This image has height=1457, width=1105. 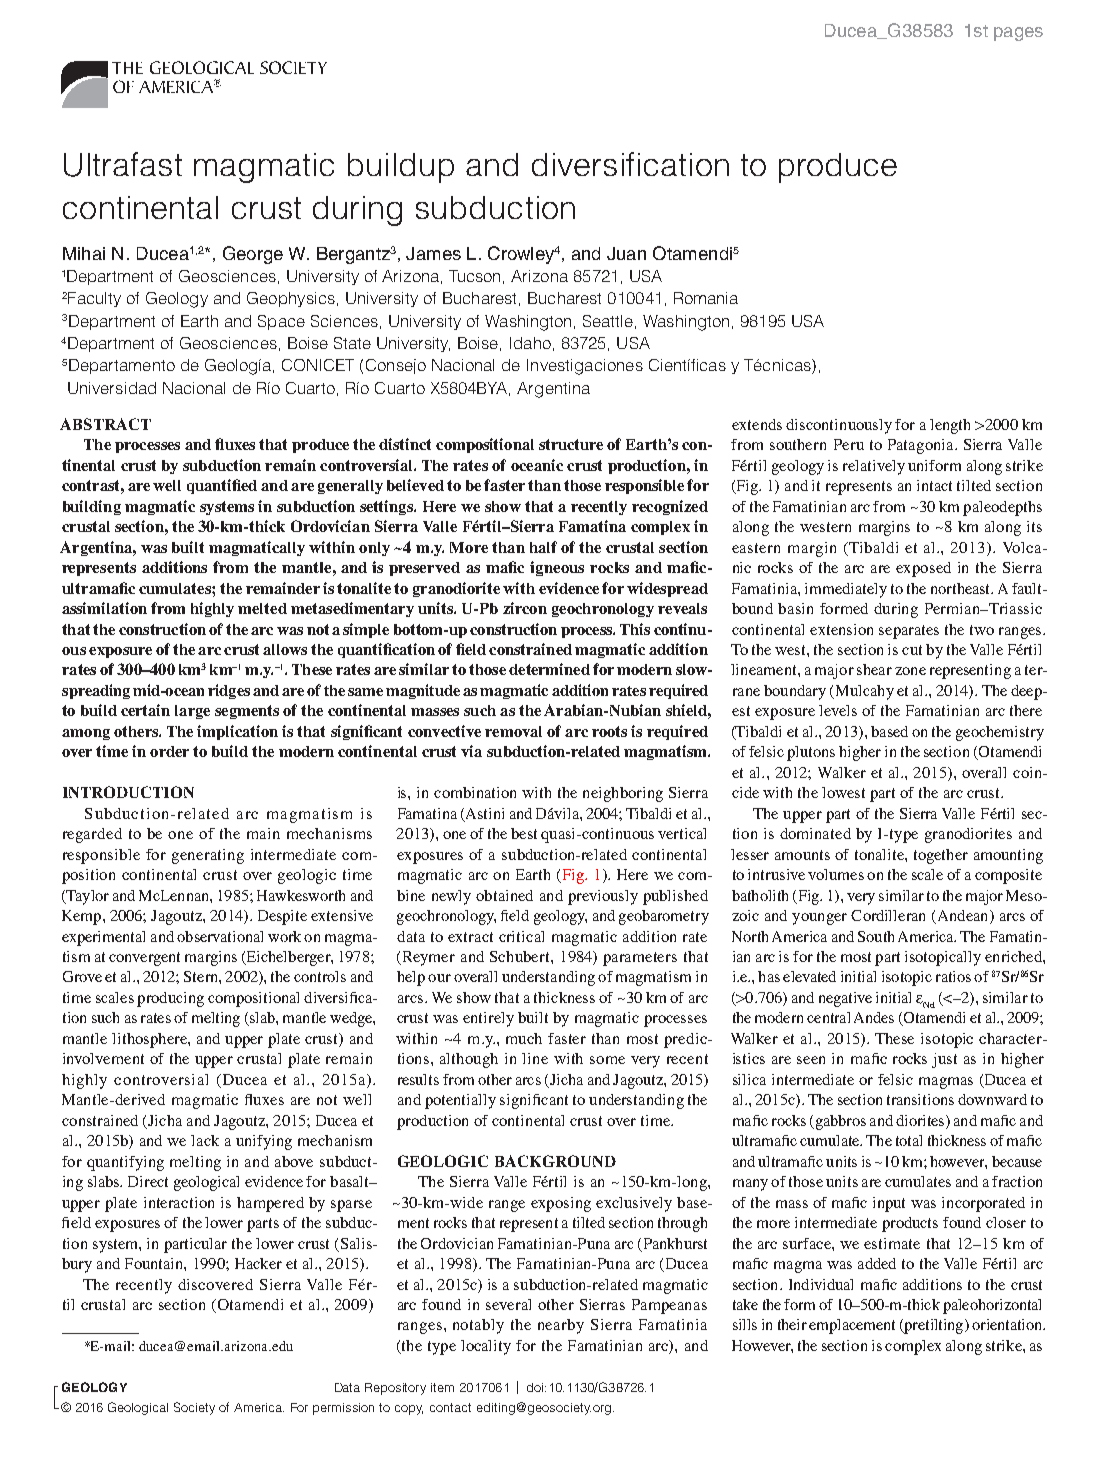 I want to click on Ultrafast, so click(x=123, y=164).
